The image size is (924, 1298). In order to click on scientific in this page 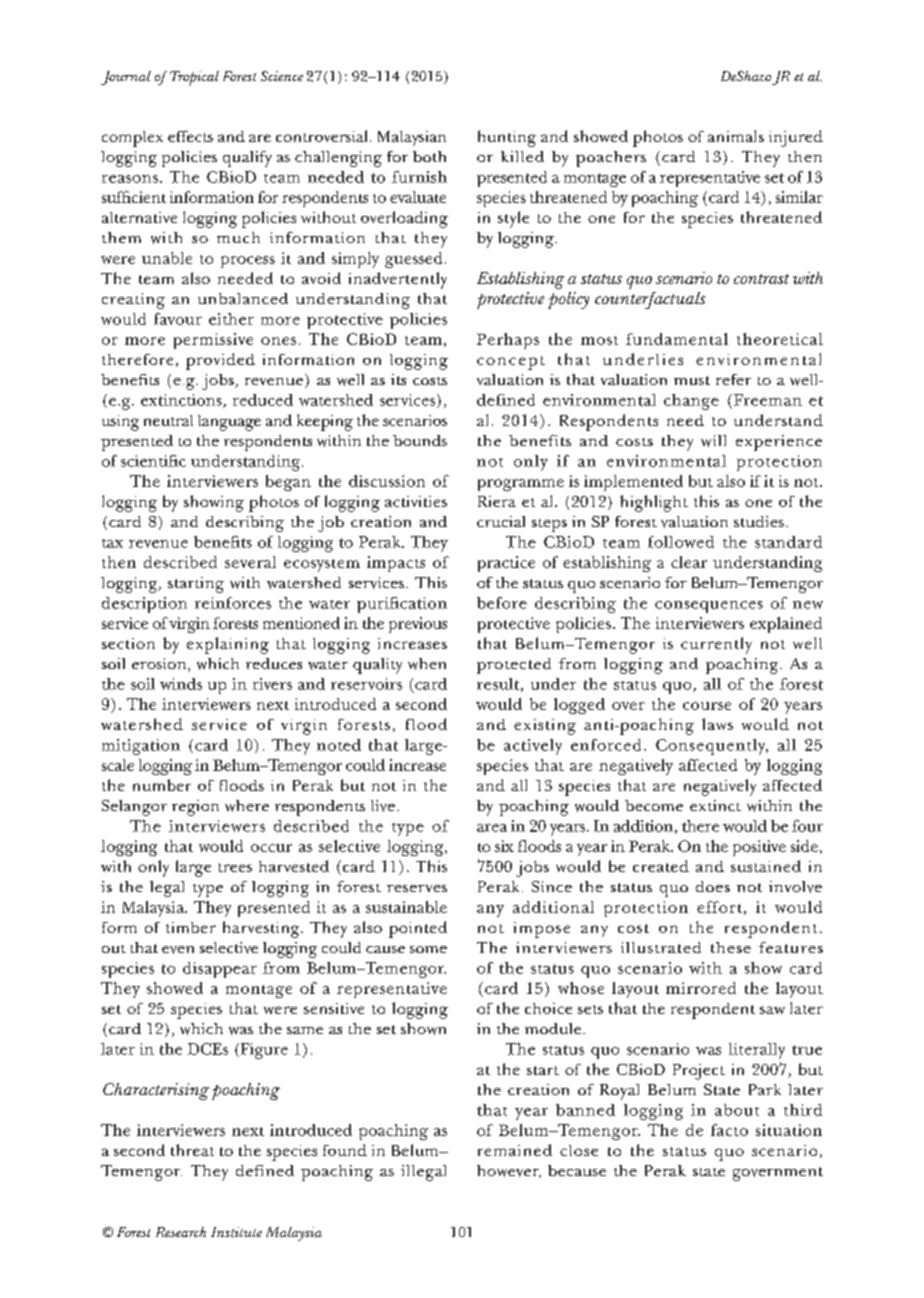, I will do `click(153, 461)`.
